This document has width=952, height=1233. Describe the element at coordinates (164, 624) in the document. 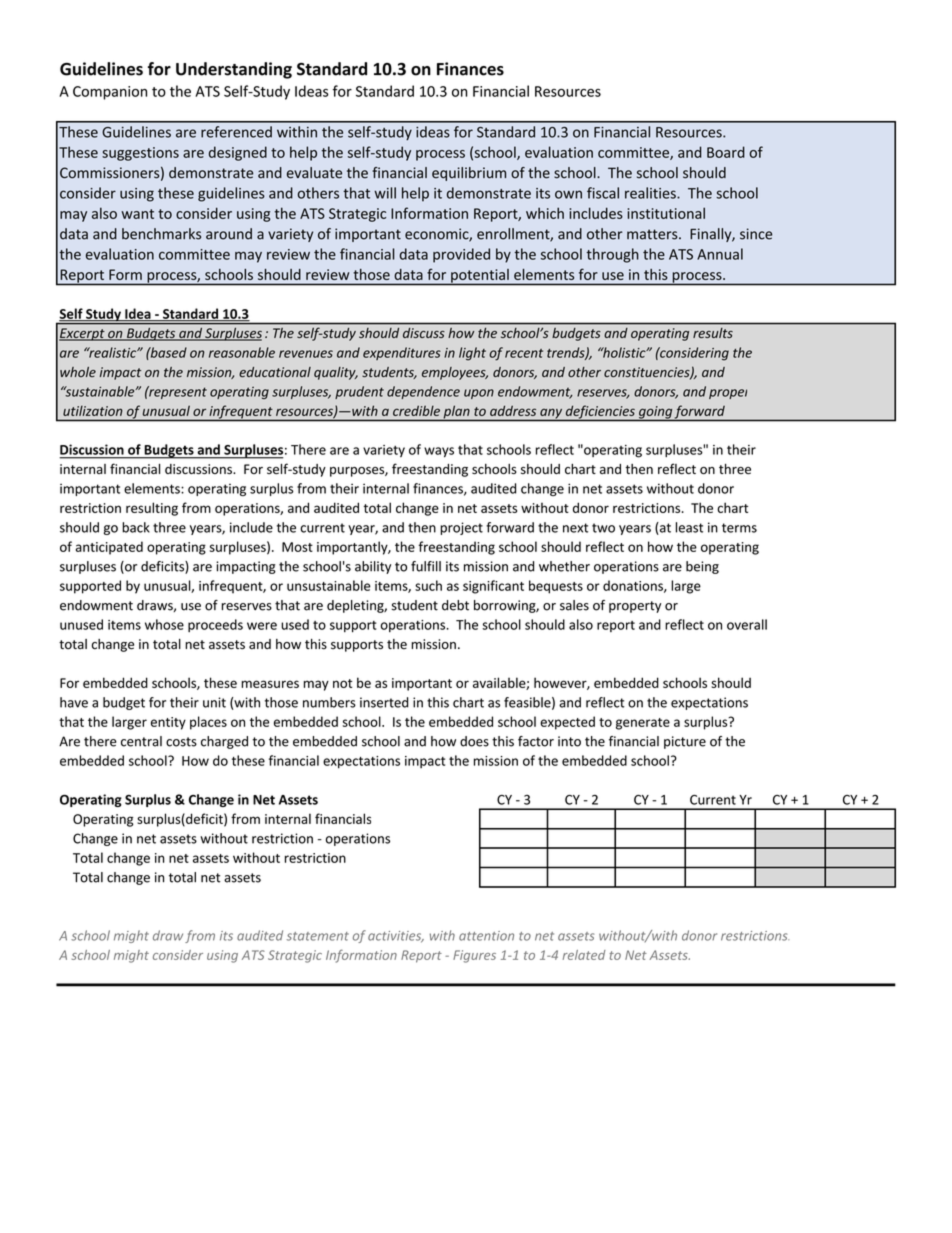

I see `whose` at that location.
